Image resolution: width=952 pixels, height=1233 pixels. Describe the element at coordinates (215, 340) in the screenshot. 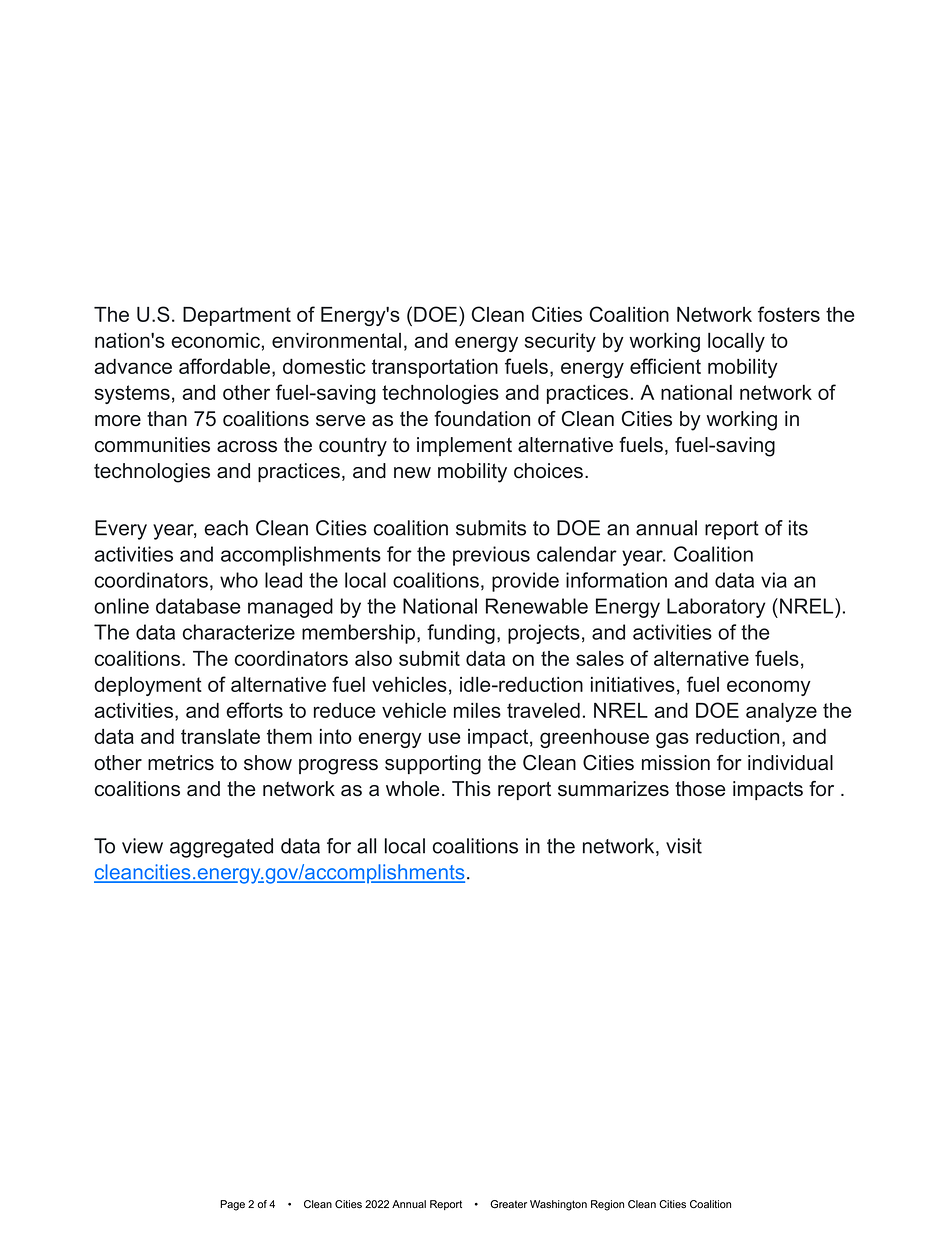

I see `economic` at that location.
